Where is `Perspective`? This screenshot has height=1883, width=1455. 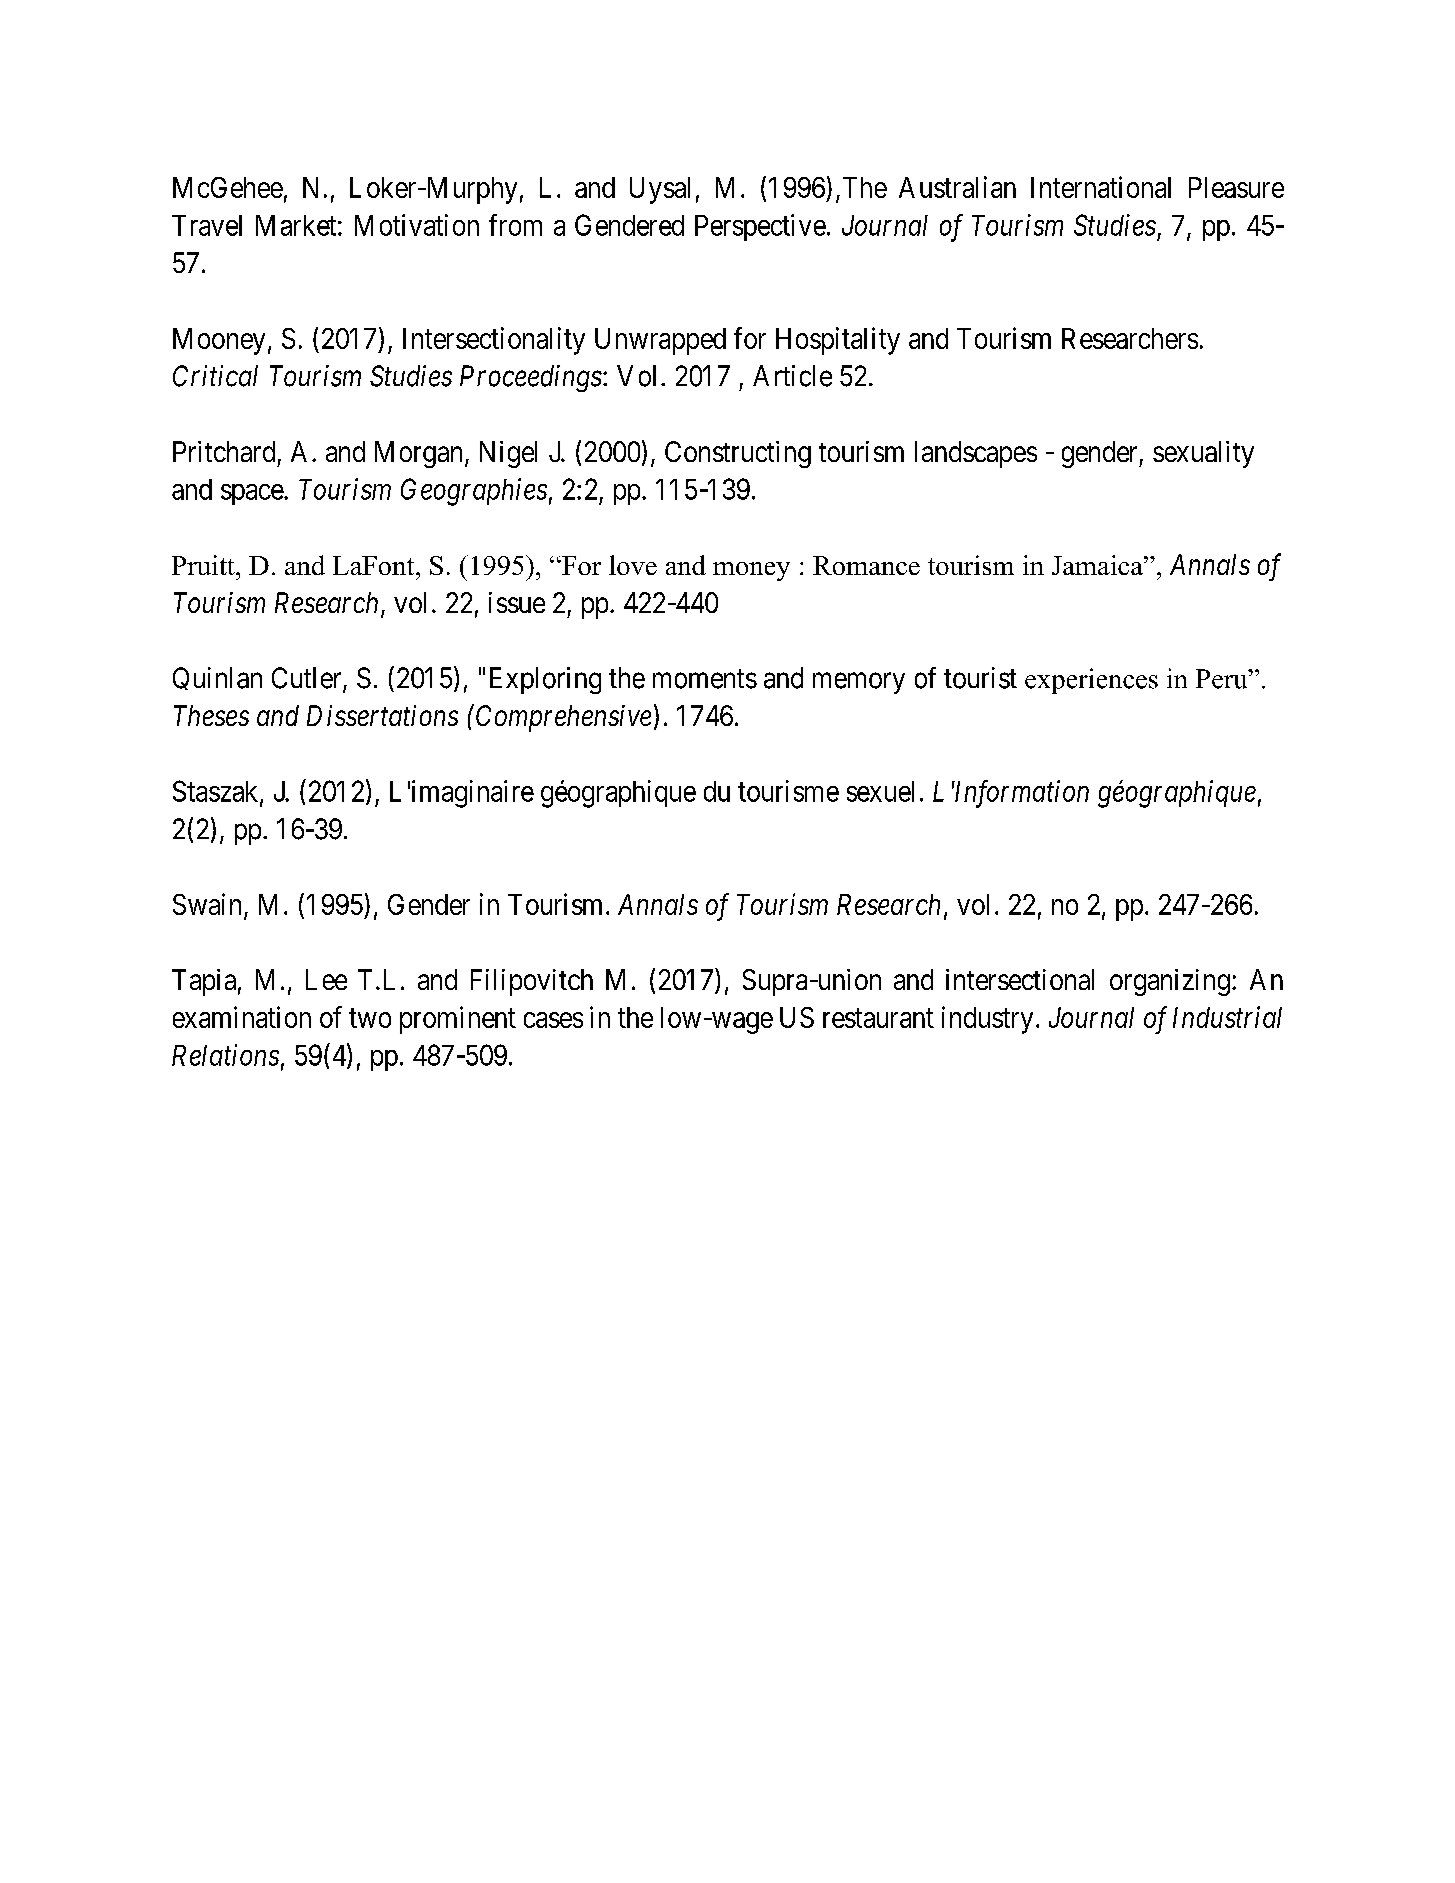 Perspective is located at coordinates (760, 227).
